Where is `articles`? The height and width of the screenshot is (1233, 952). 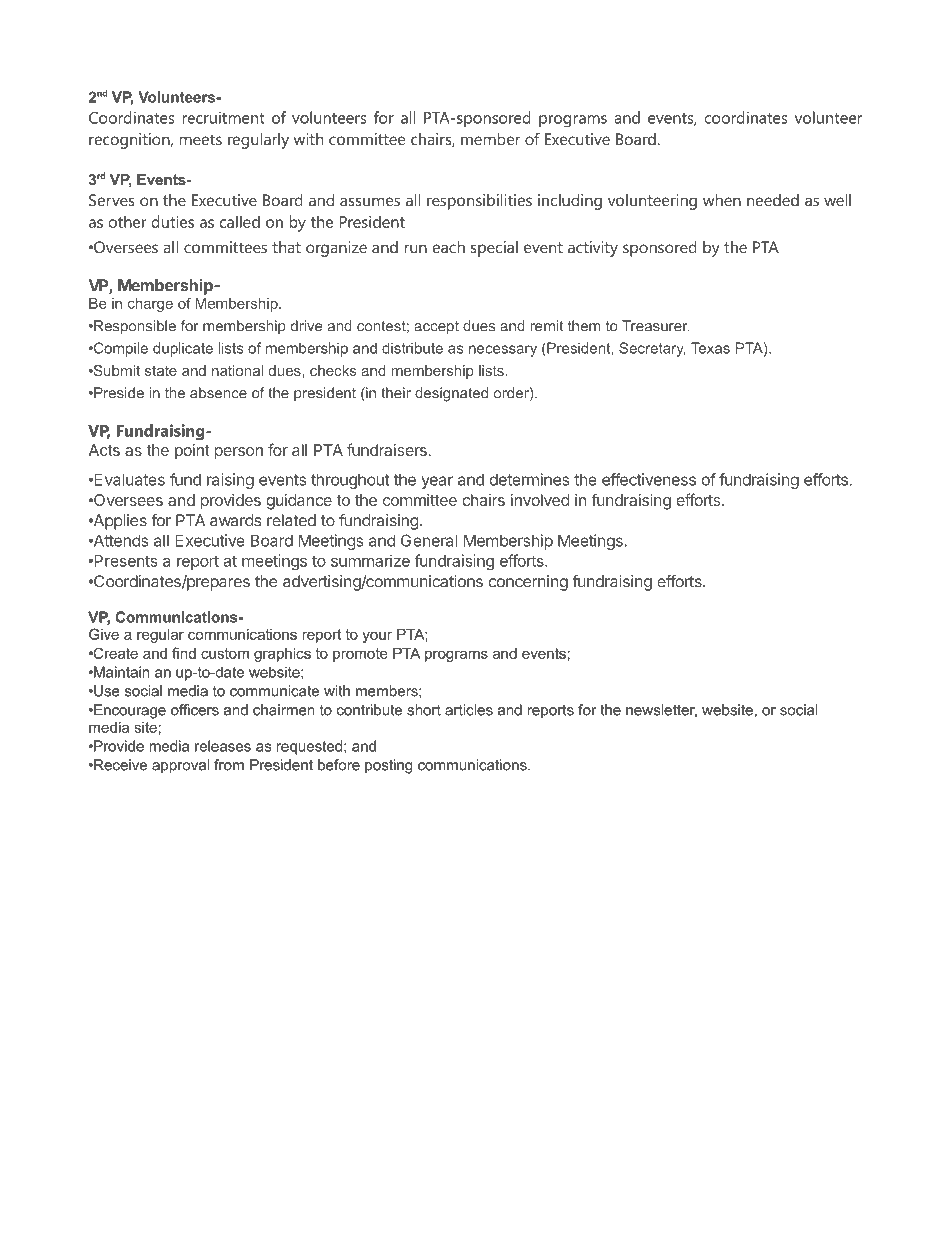 articles is located at coordinates (469, 710).
